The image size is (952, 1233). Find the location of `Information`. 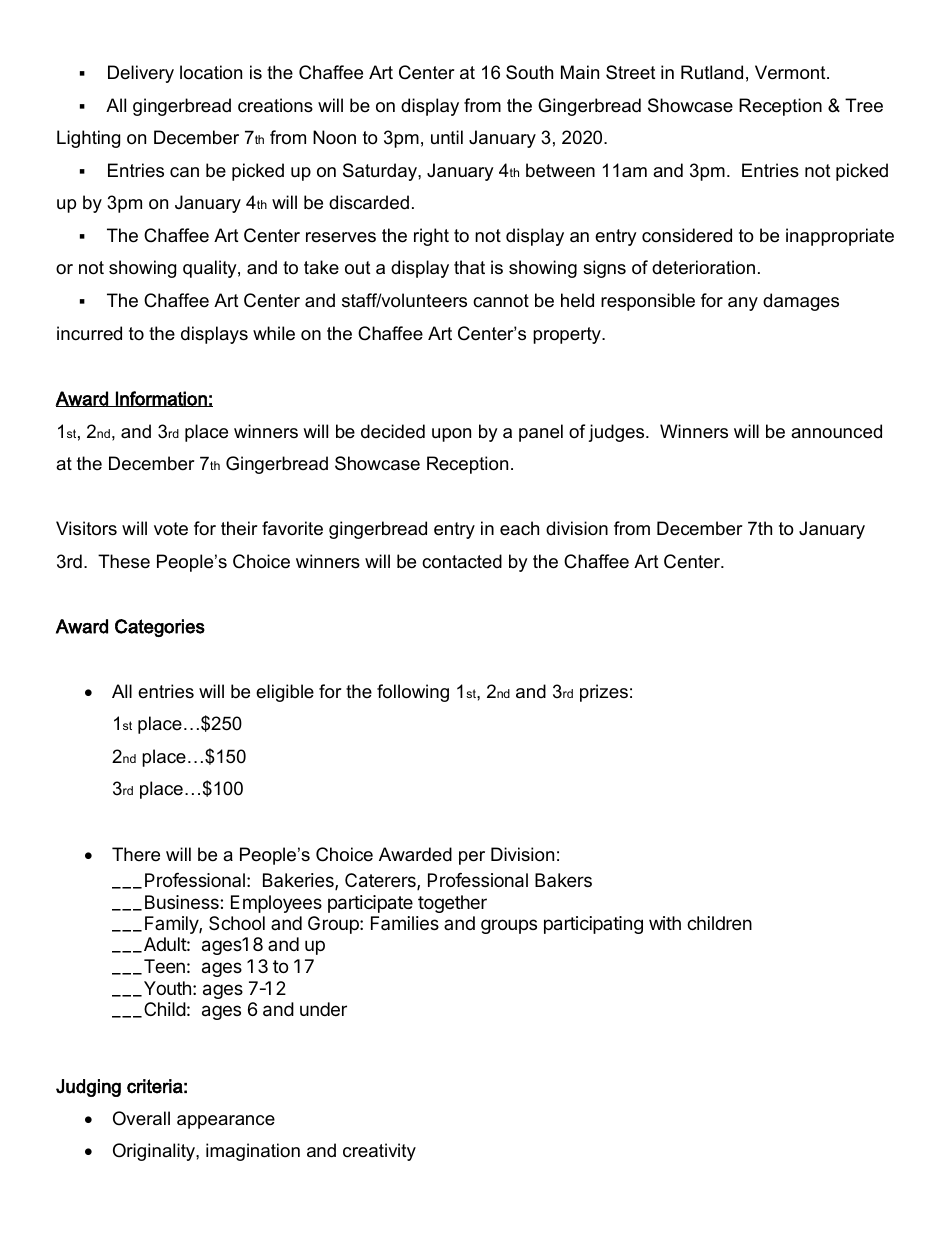

Information is located at coordinates (161, 399).
